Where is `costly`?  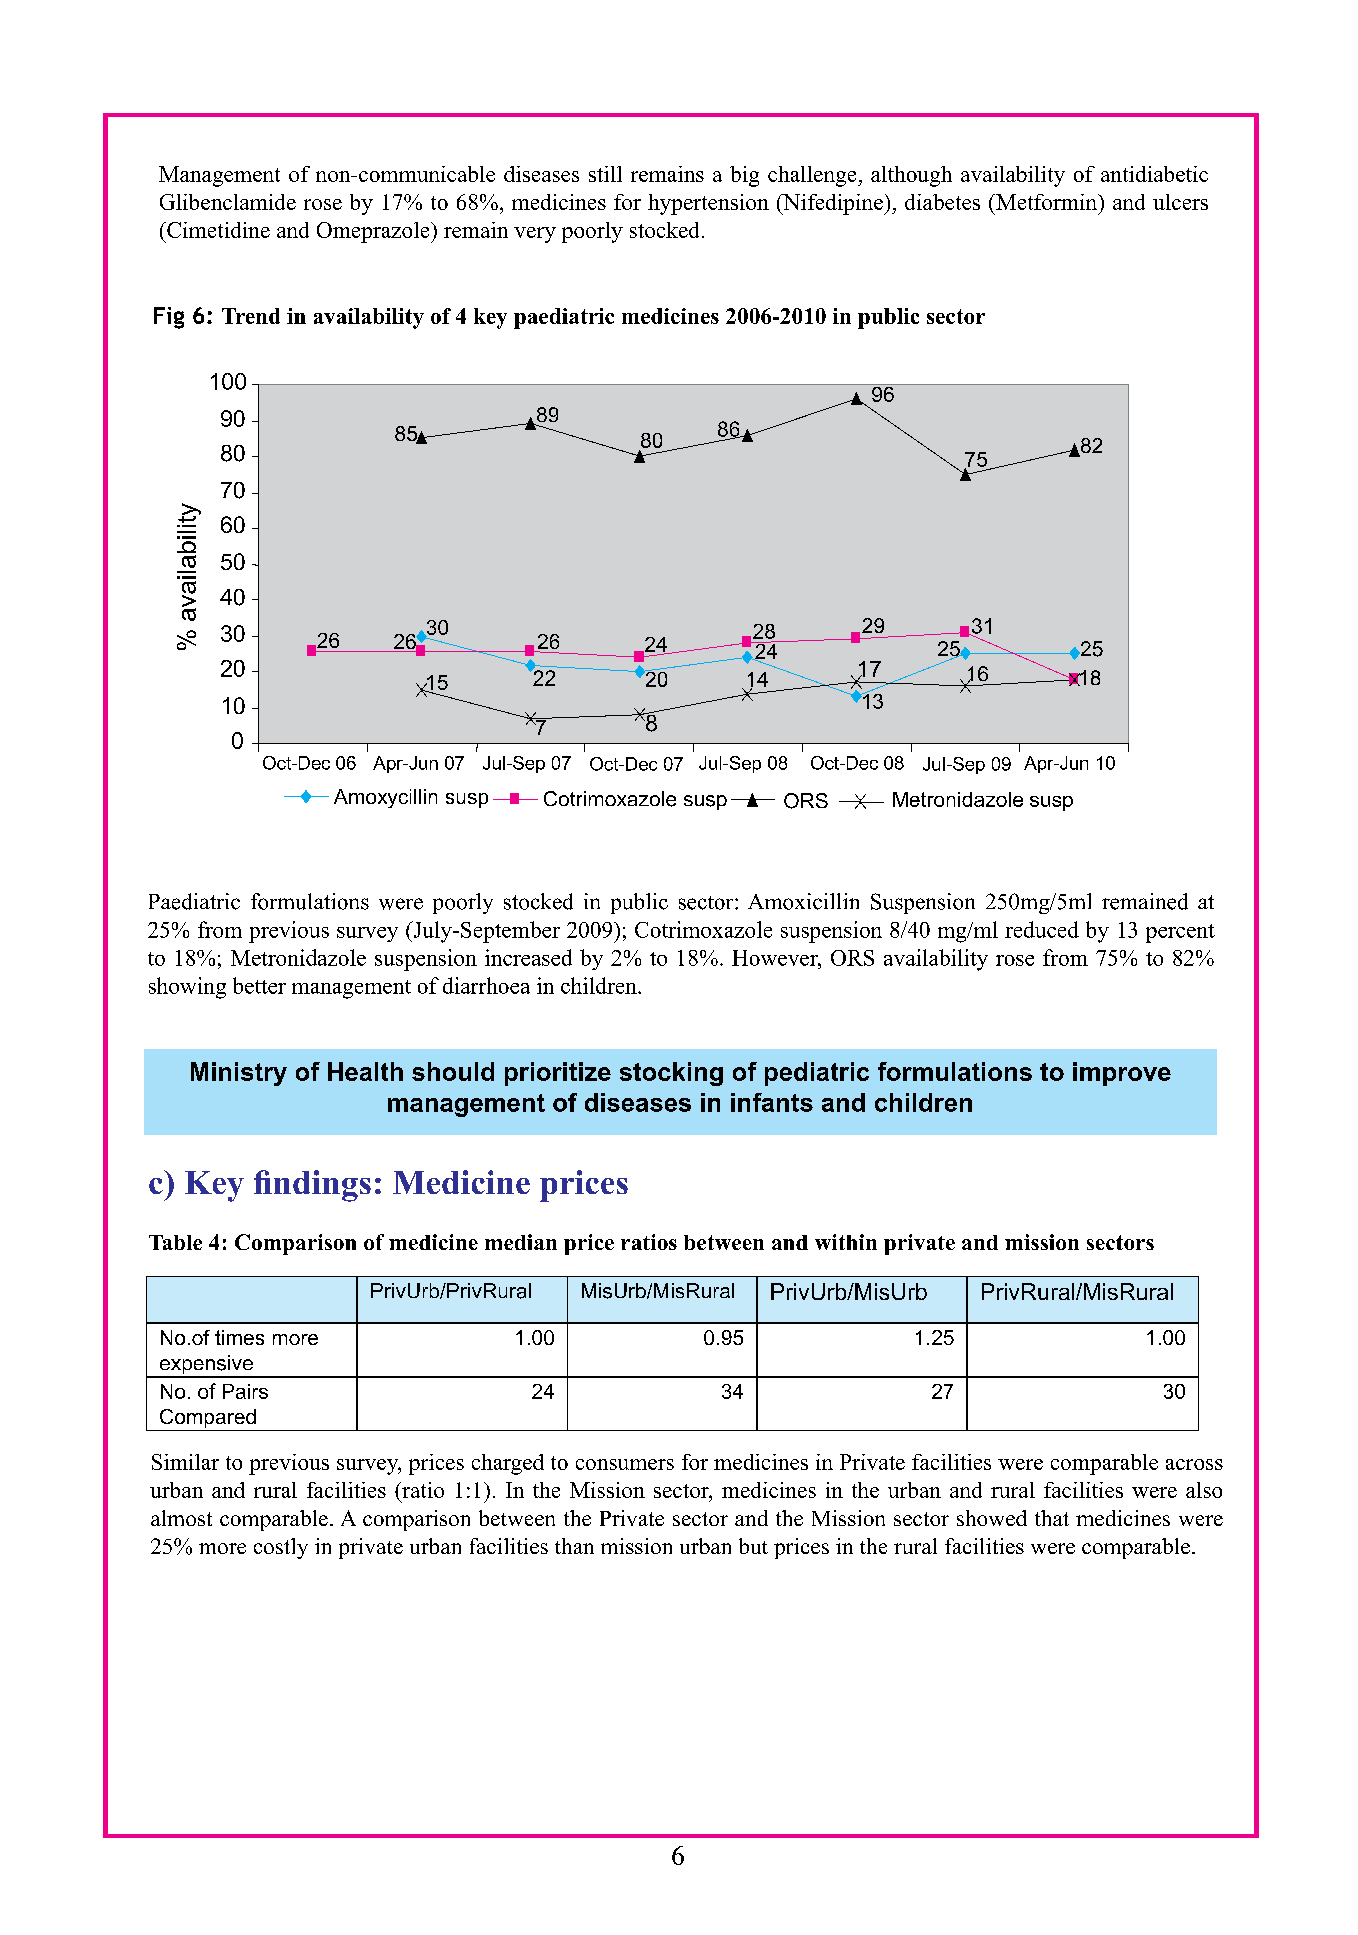
costly is located at coordinates (281, 1548).
